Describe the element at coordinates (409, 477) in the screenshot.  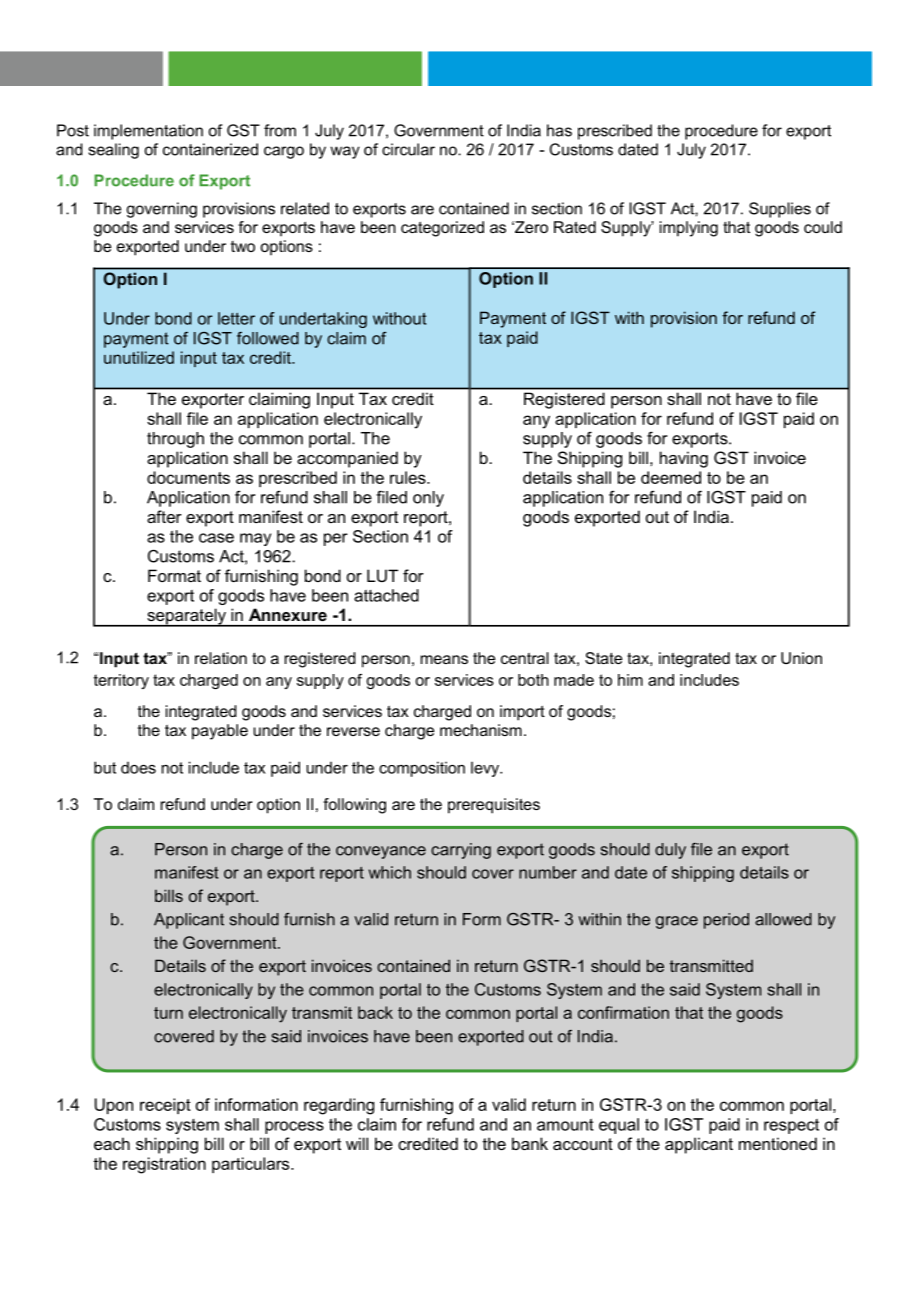
I see `rules` at that location.
